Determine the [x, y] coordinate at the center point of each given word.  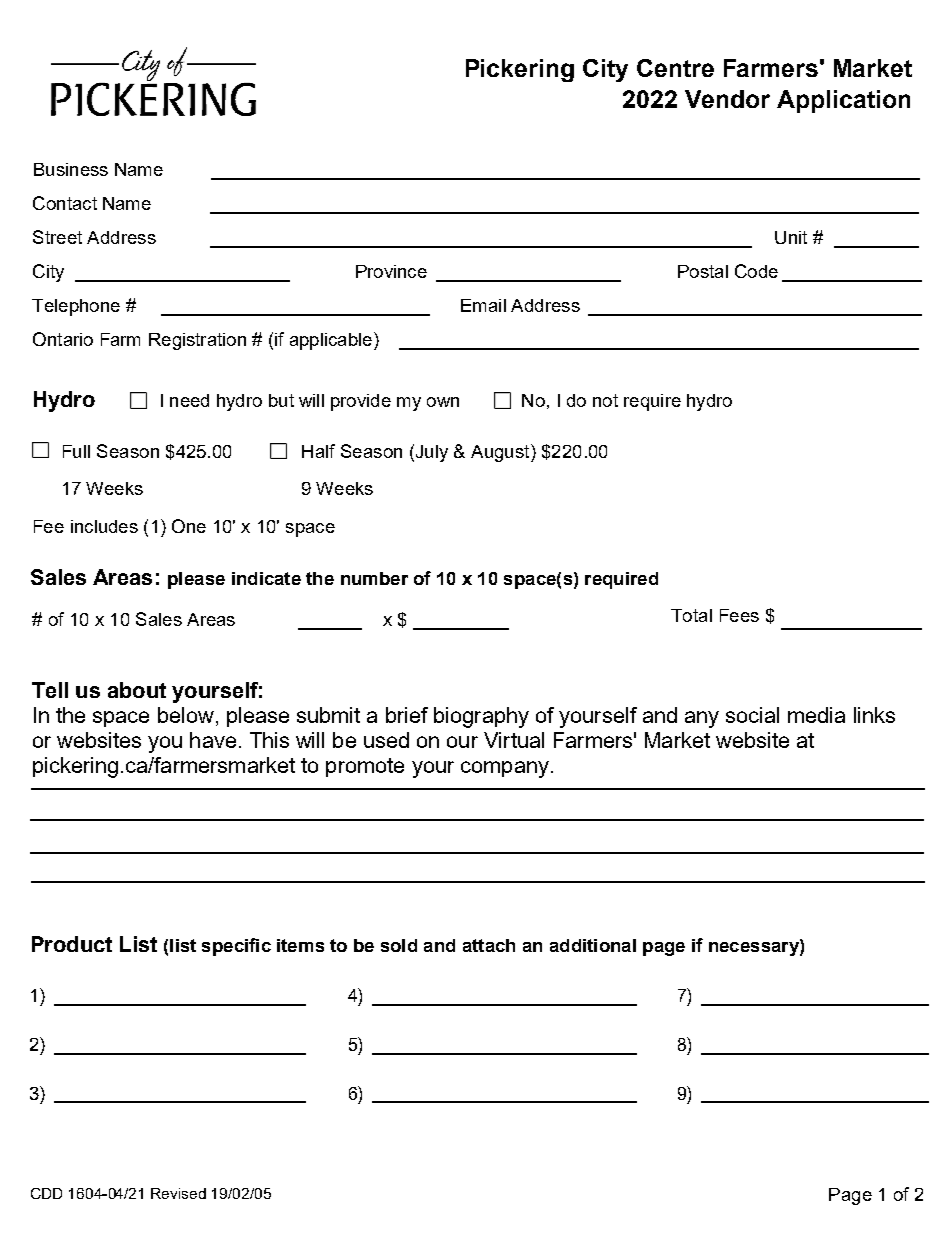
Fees [739, 615]
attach [489, 945]
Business [71, 169]
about [137, 690]
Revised [178, 1193]
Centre [675, 68]
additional [593, 945]
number [374, 578]
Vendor [727, 99]
